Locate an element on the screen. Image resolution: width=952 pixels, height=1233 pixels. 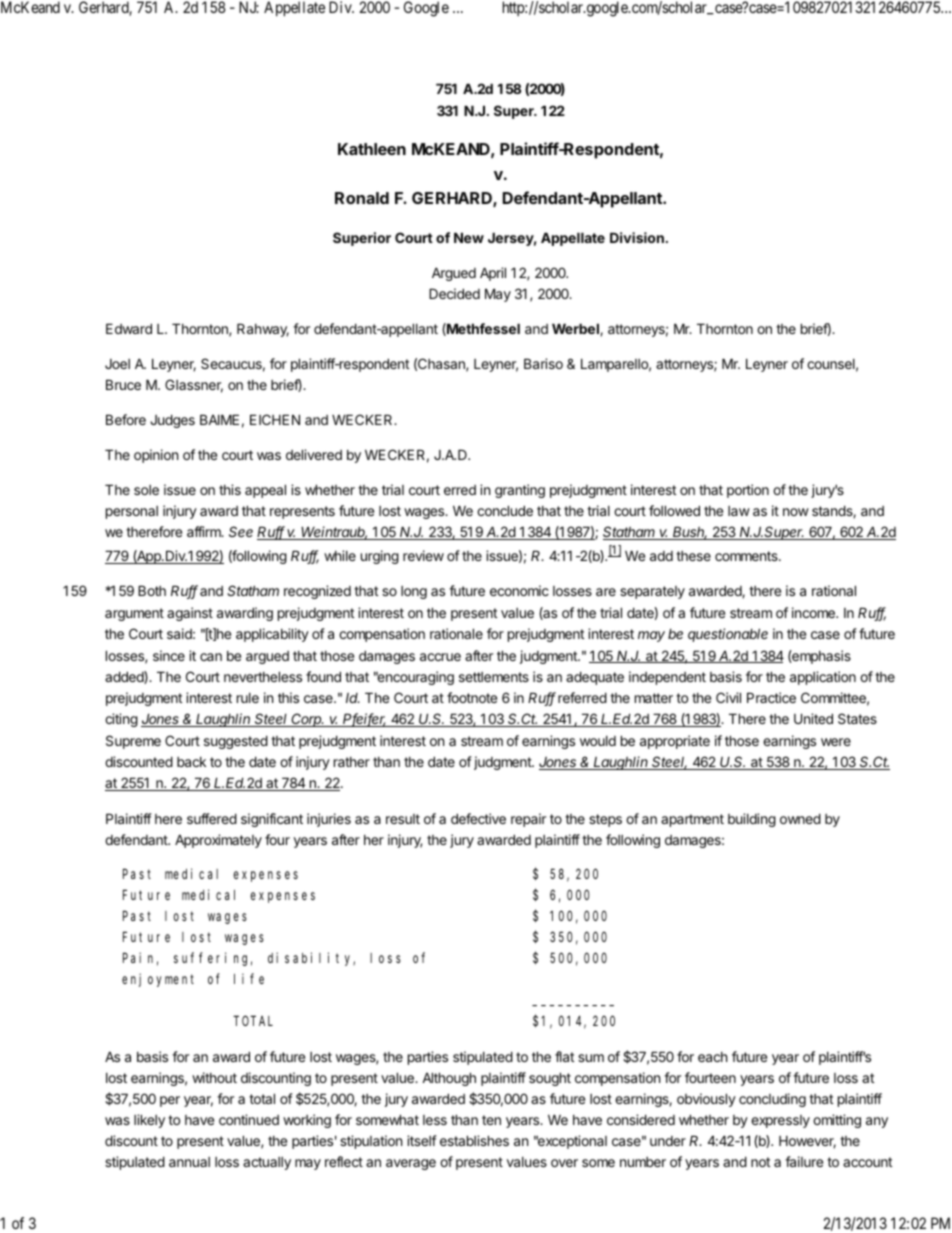
since is located at coordinates (169, 655).
